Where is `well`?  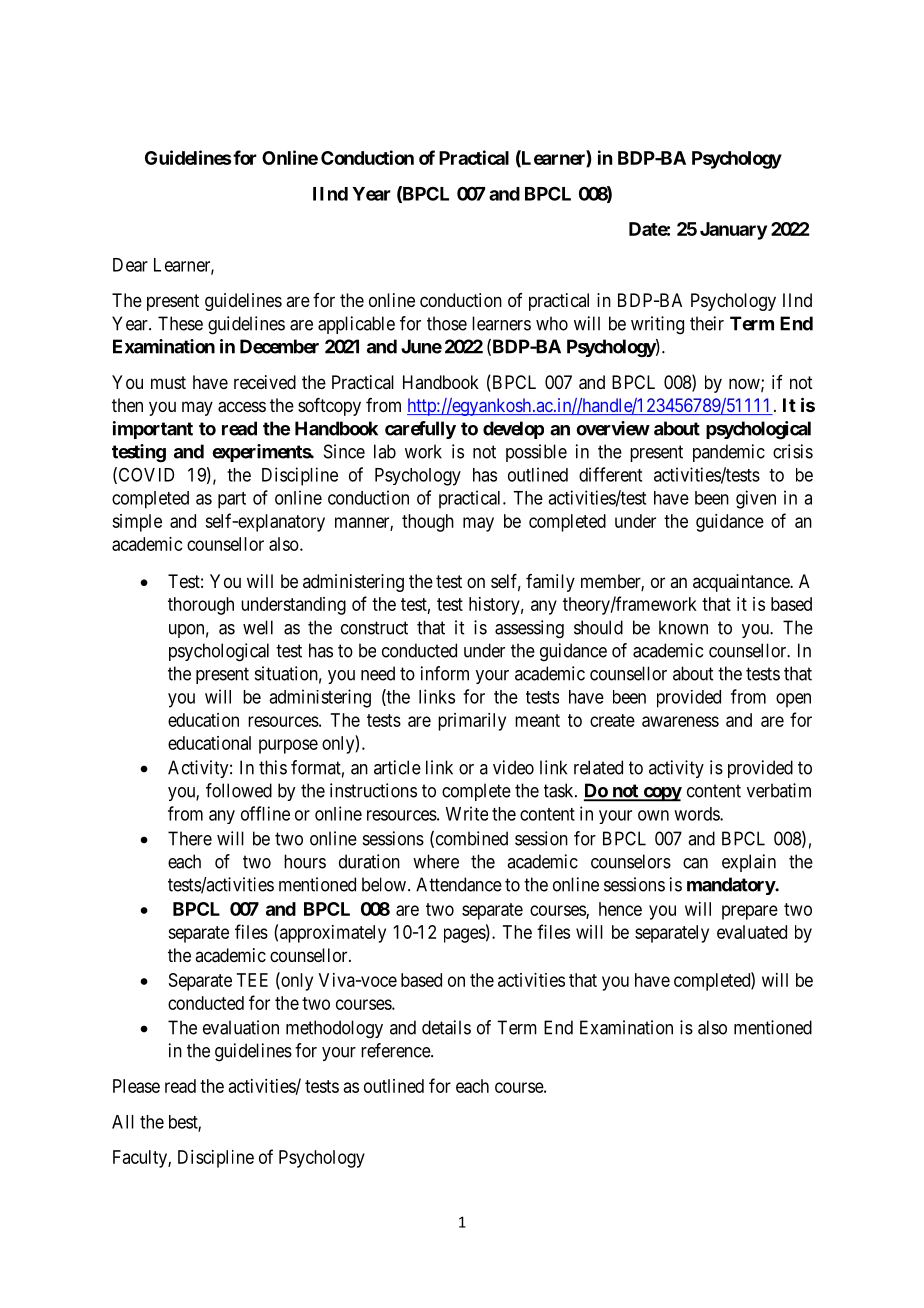
well is located at coordinates (258, 627).
